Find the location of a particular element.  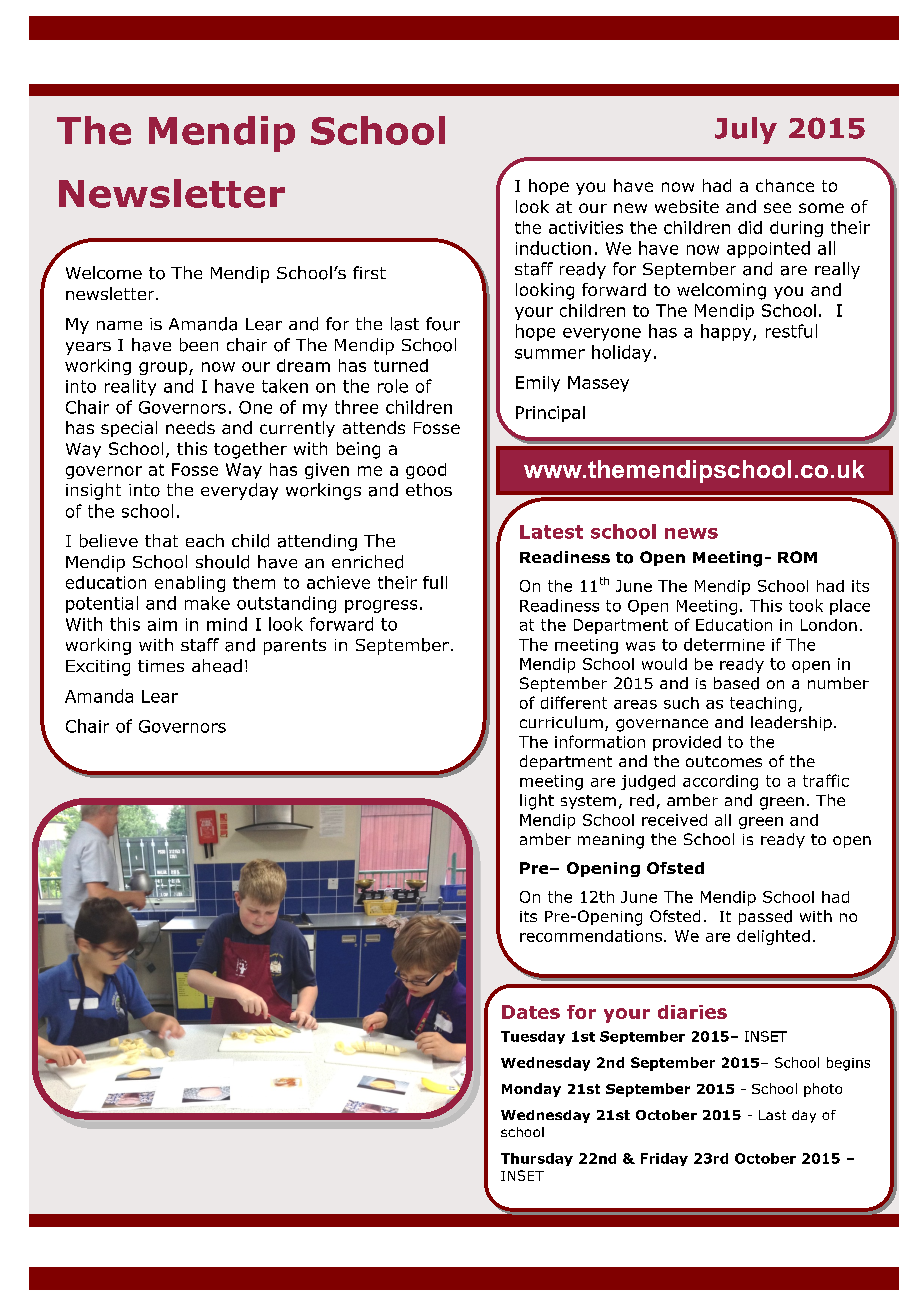

system is located at coordinates (588, 802).
